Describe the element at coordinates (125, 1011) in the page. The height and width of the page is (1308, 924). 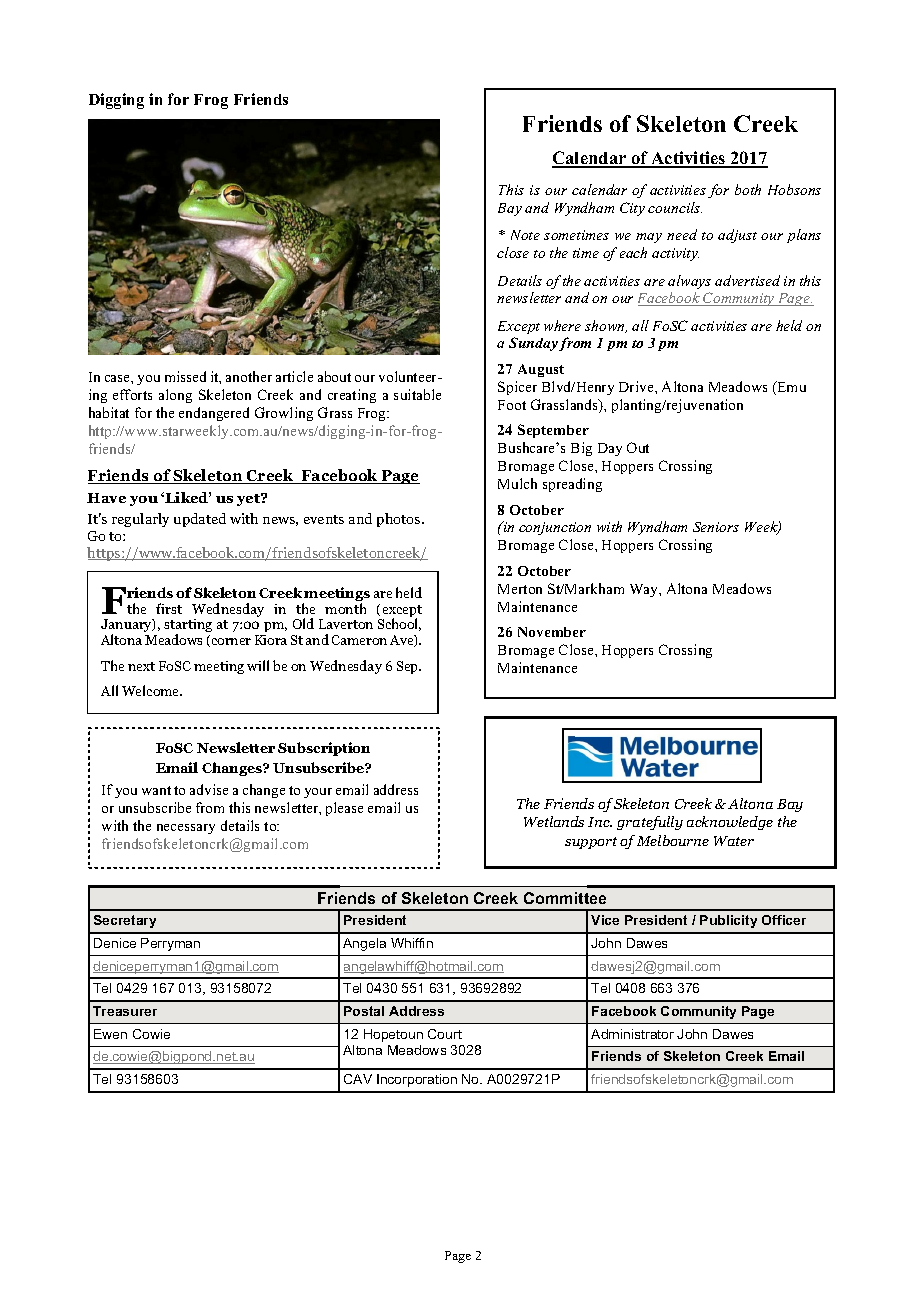
I see `Treasurer` at that location.
